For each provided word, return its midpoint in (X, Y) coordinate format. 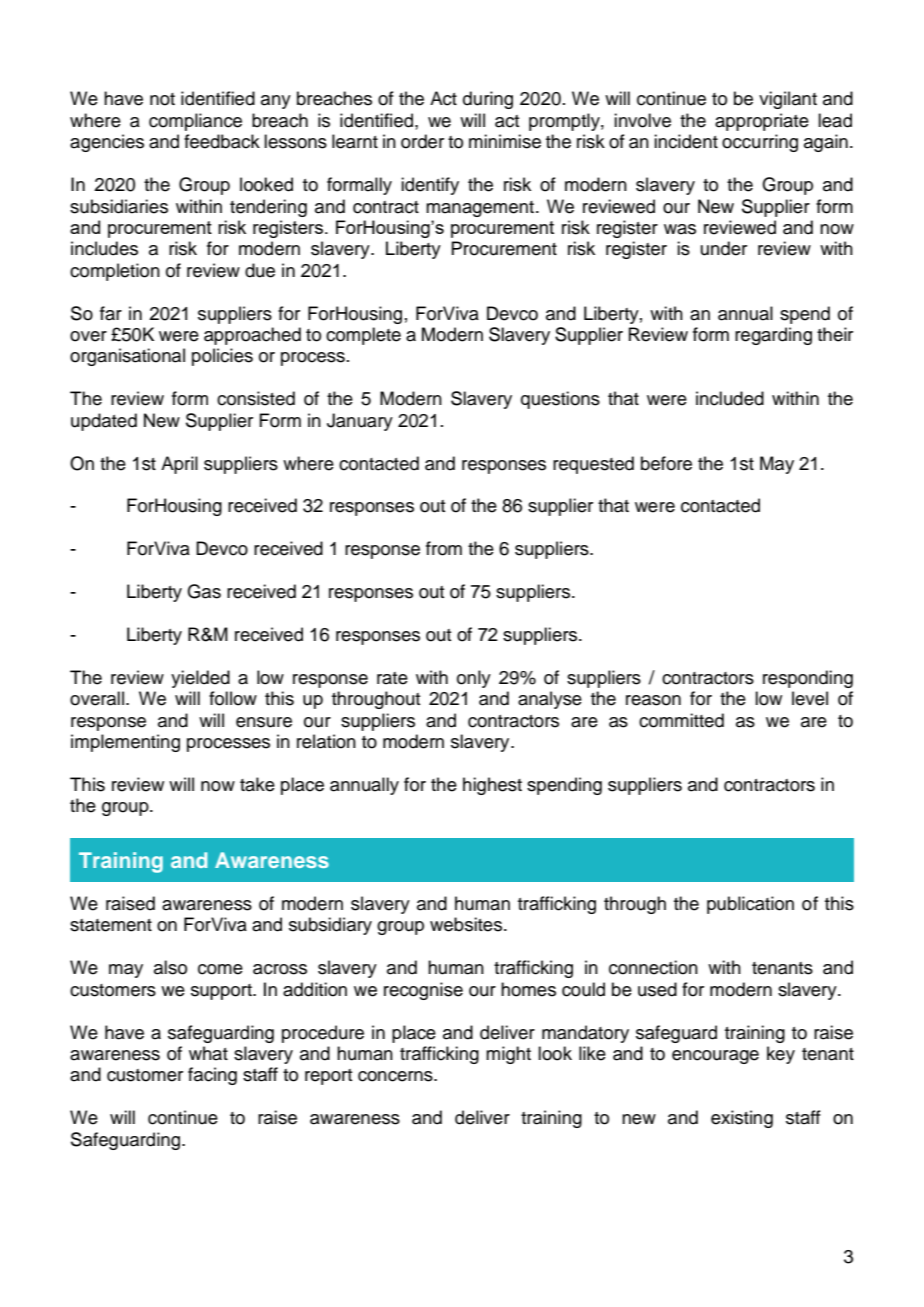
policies (222, 357)
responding (808, 679)
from (444, 548)
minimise (505, 141)
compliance (195, 122)
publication (750, 905)
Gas (204, 591)
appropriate (762, 122)
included (730, 398)
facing (212, 1076)
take (257, 784)
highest (492, 786)
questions (560, 400)
